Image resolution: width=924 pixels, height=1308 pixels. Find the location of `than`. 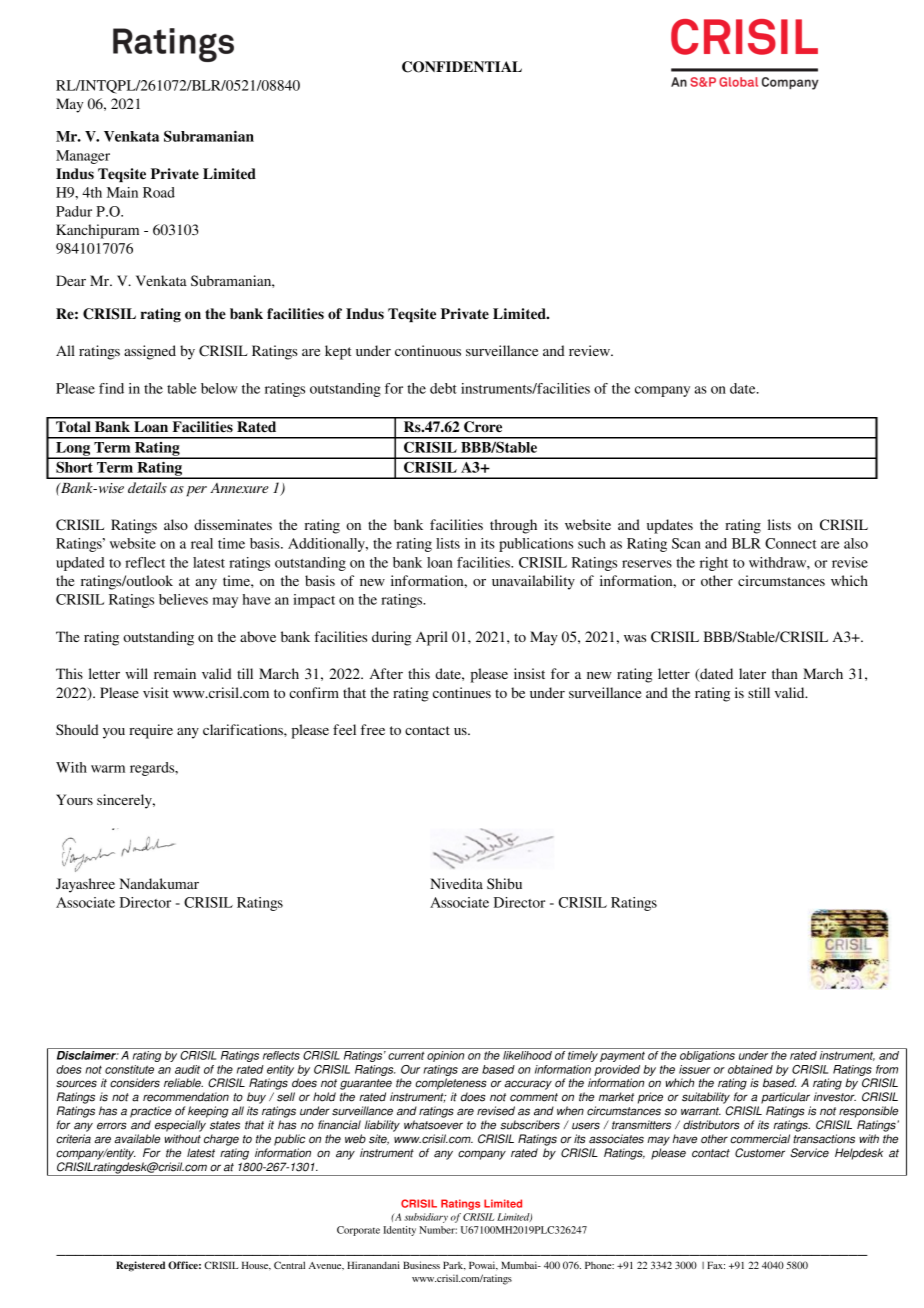

than is located at coordinates (785, 673).
